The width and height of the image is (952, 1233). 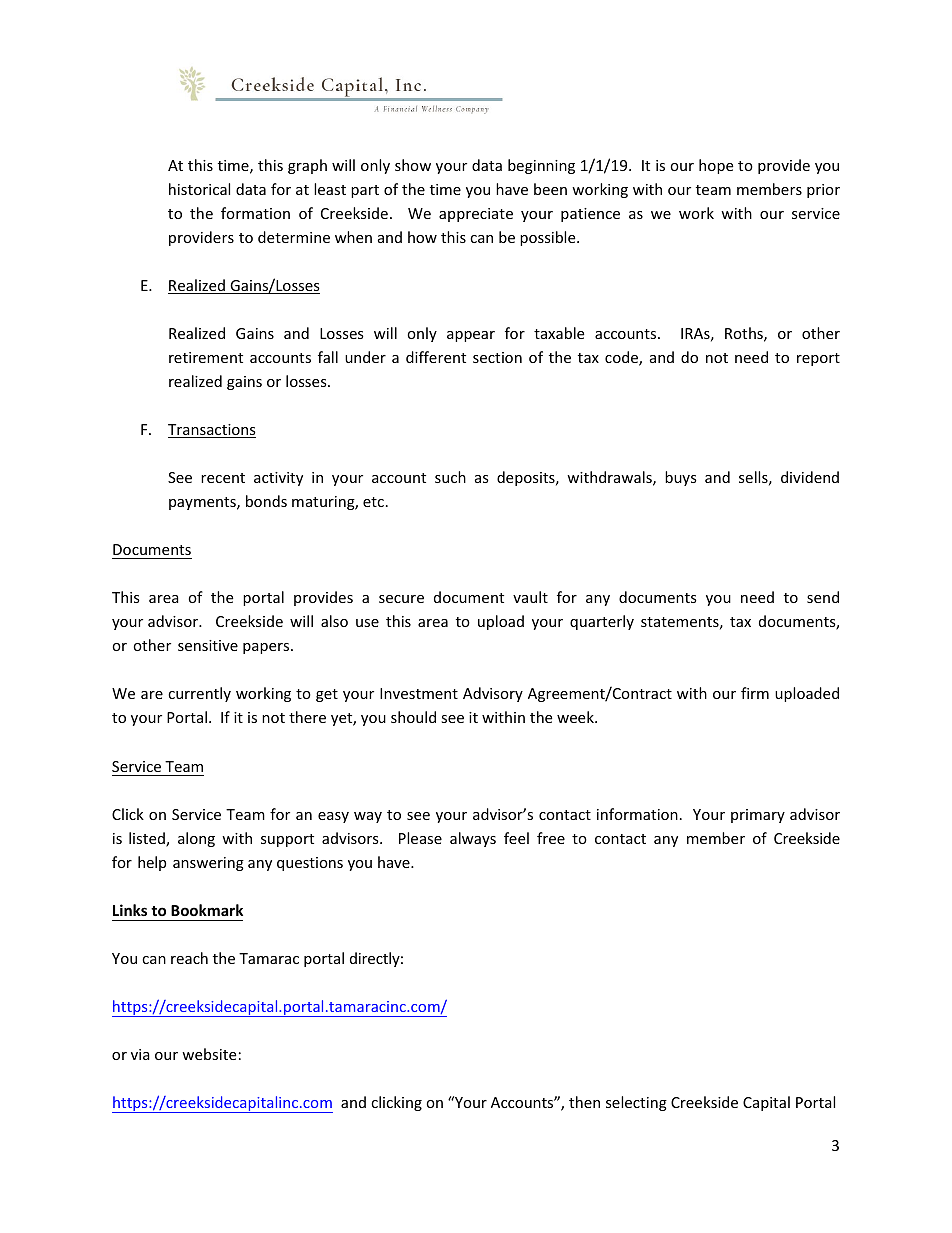 I want to click on vault, so click(x=530, y=597).
